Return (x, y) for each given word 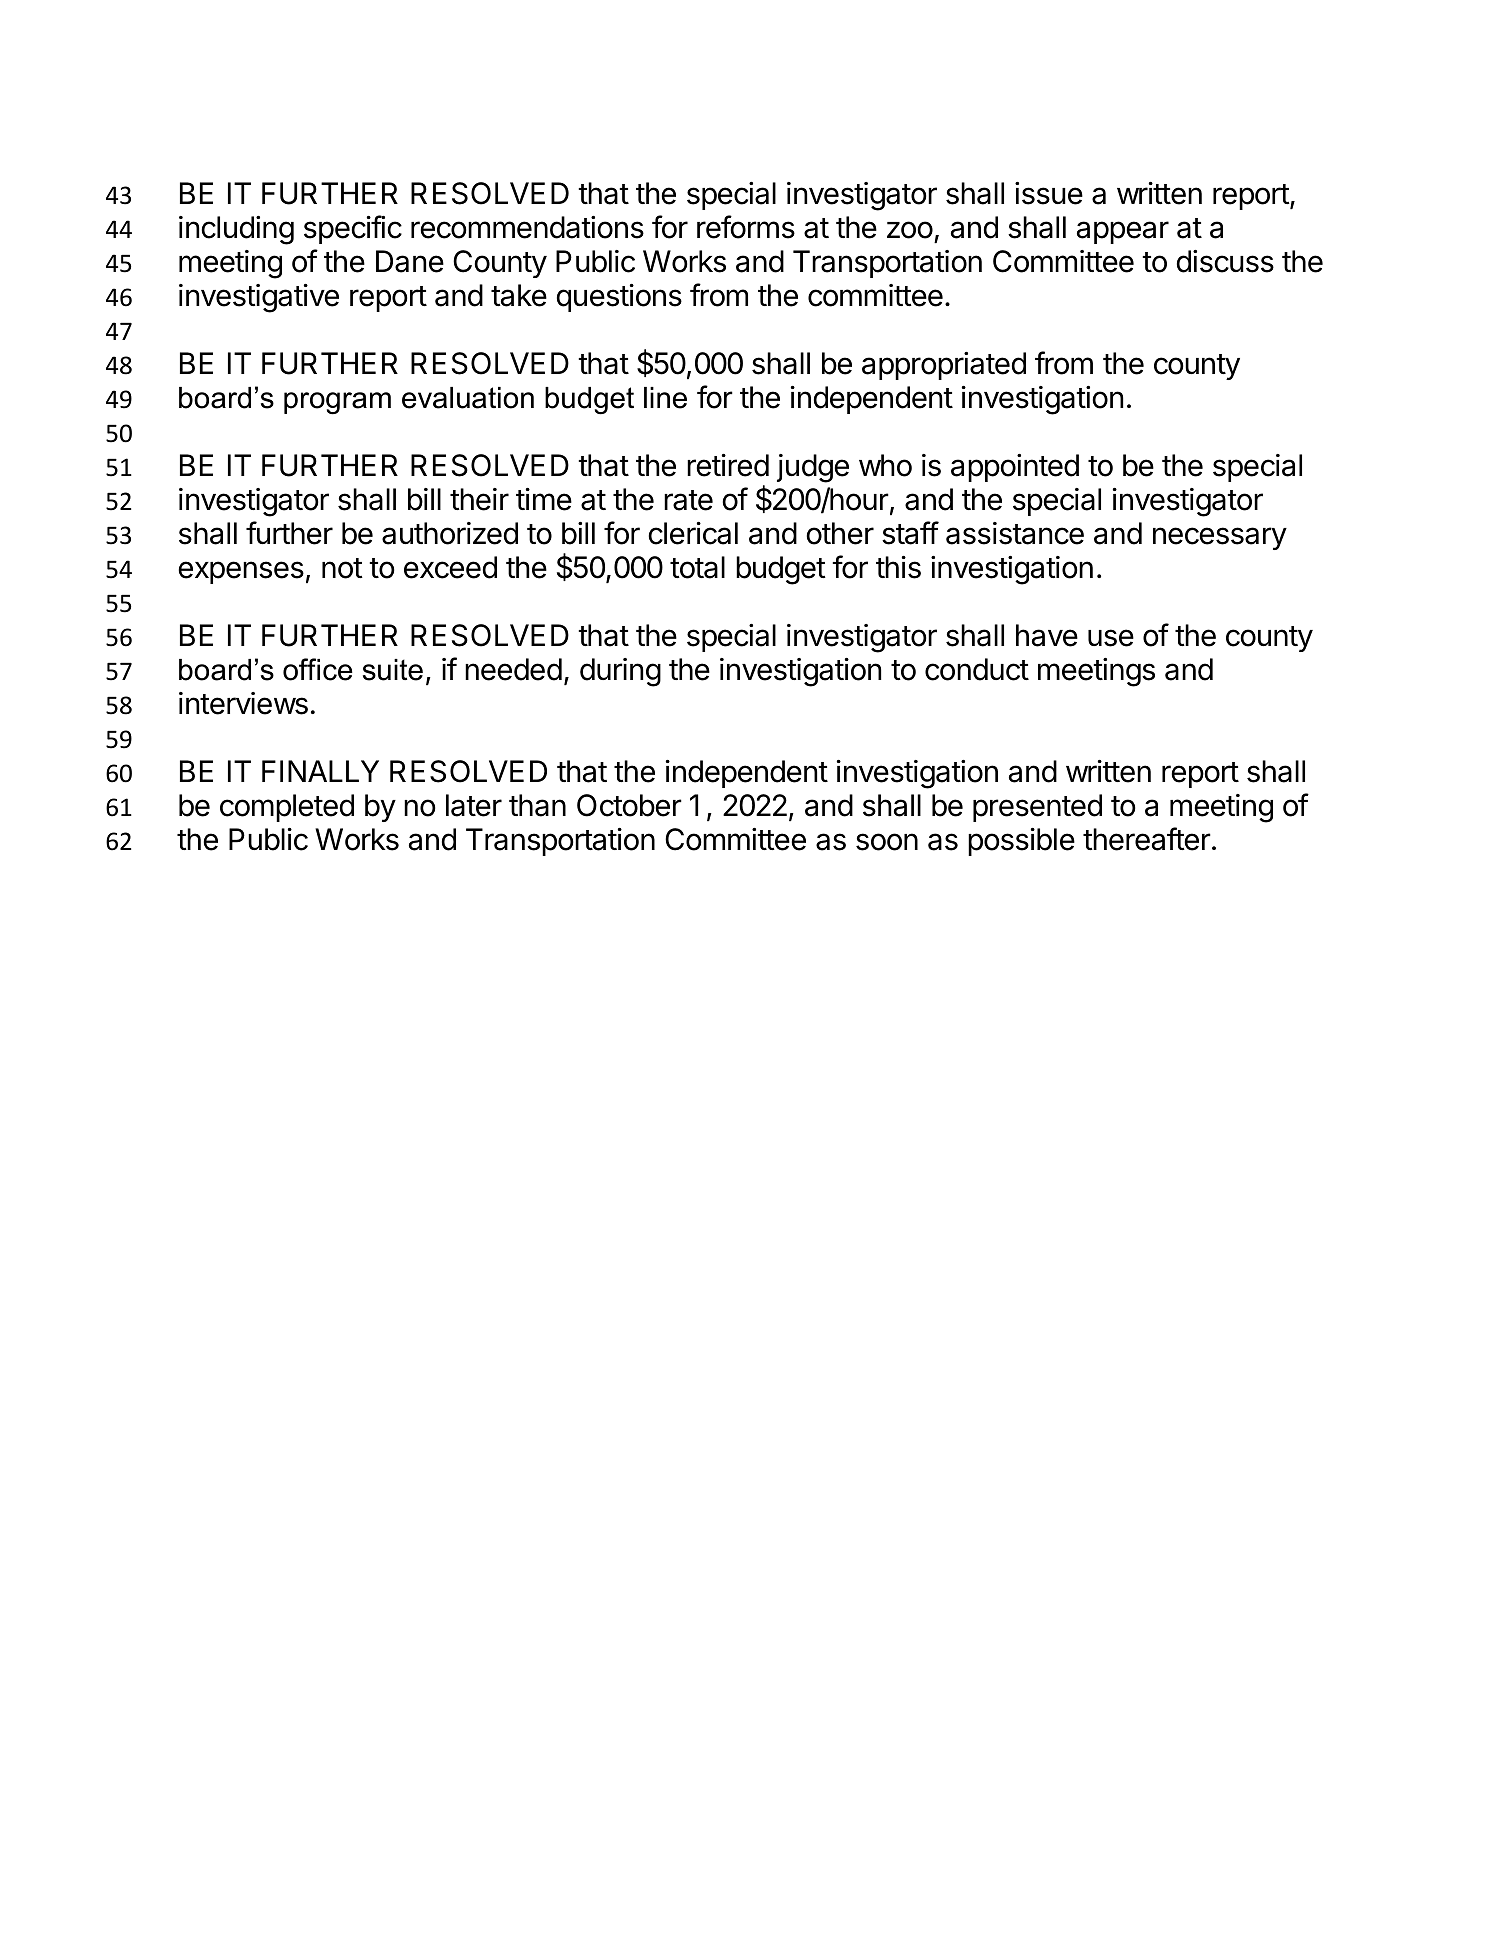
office (318, 669)
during (620, 672)
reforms (746, 227)
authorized (450, 533)
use (1111, 638)
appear (1123, 232)
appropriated (944, 366)
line (665, 398)
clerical (693, 533)
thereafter (1147, 839)
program (337, 403)
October (629, 805)
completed (287, 808)
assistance (1015, 533)
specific (353, 229)
